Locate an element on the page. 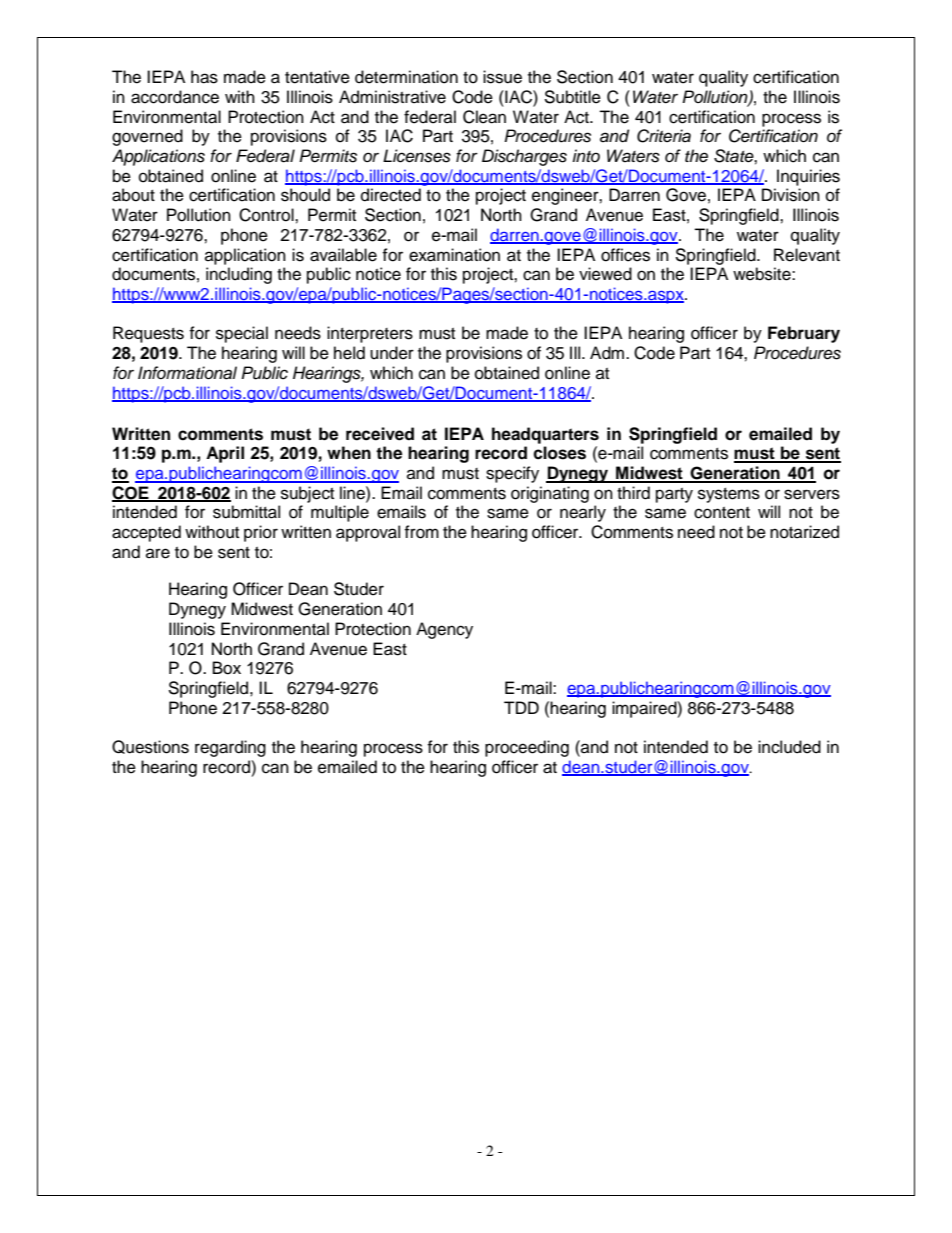 This image has width=952, height=1233. included is located at coordinates (789, 747).
